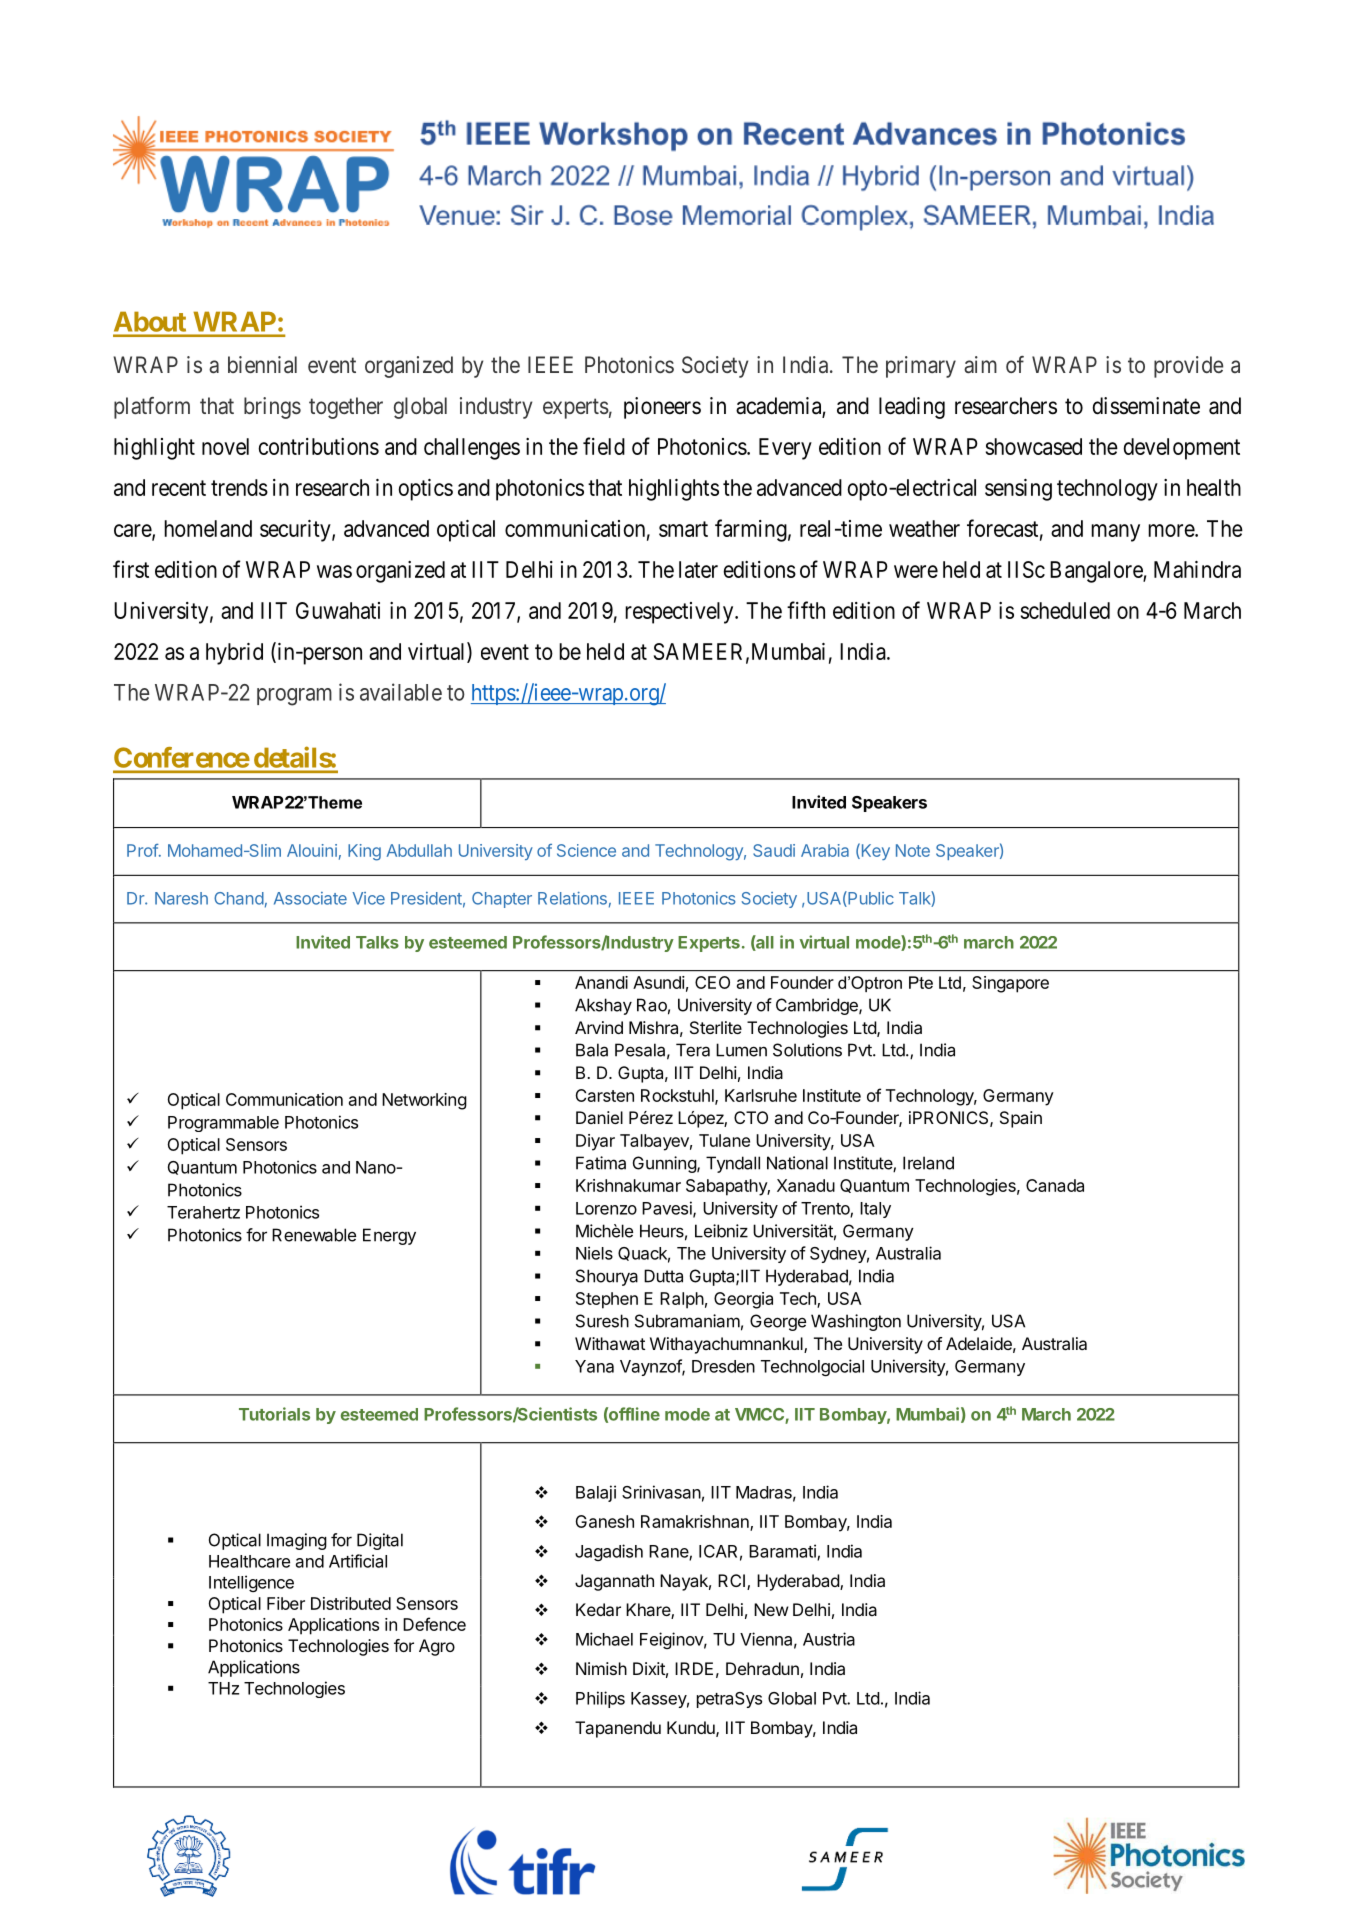 The image size is (1348, 1909). I want to click on Associate, so click(310, 898).
